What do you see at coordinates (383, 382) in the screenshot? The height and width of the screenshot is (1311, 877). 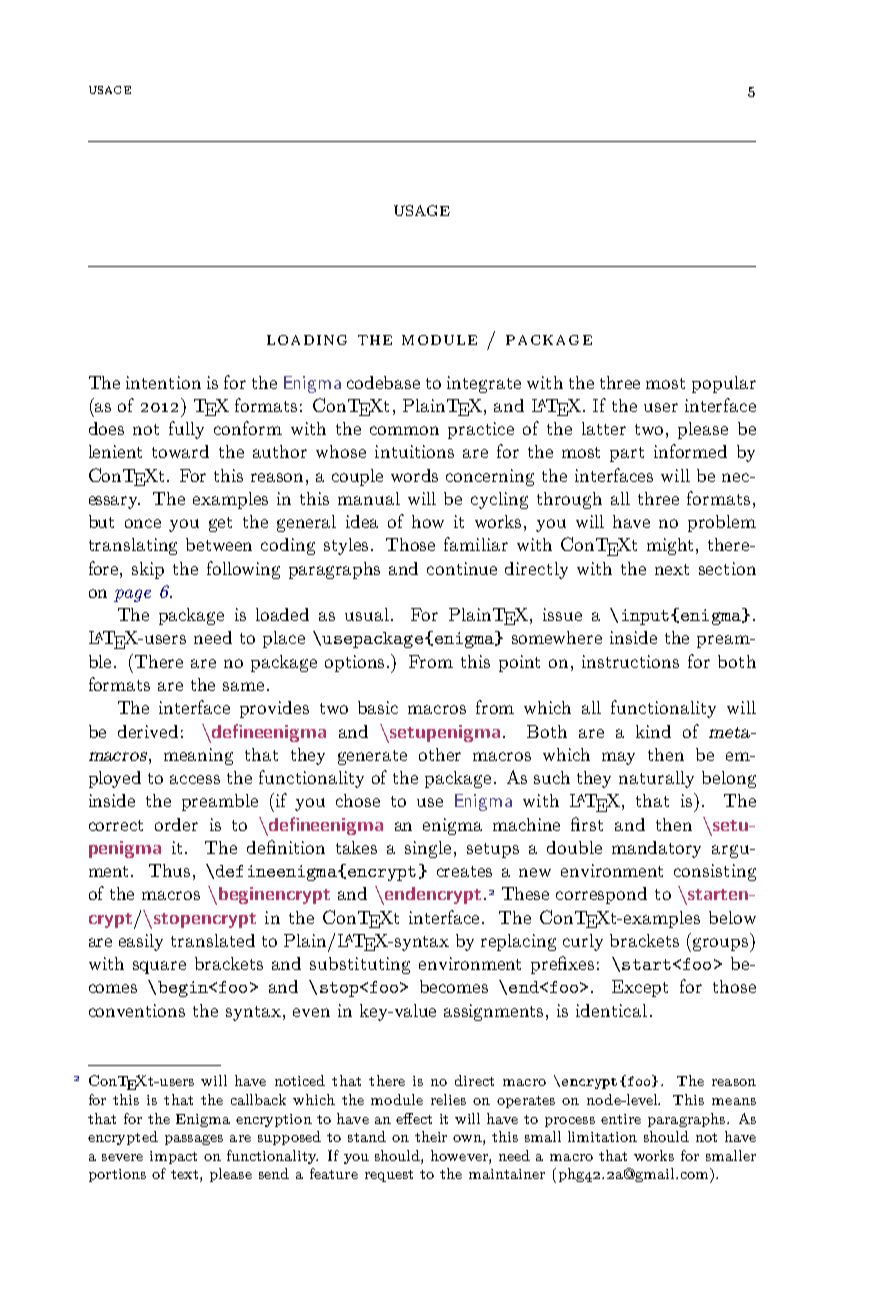 I see `codebase` at bounding box center [383, 382].
